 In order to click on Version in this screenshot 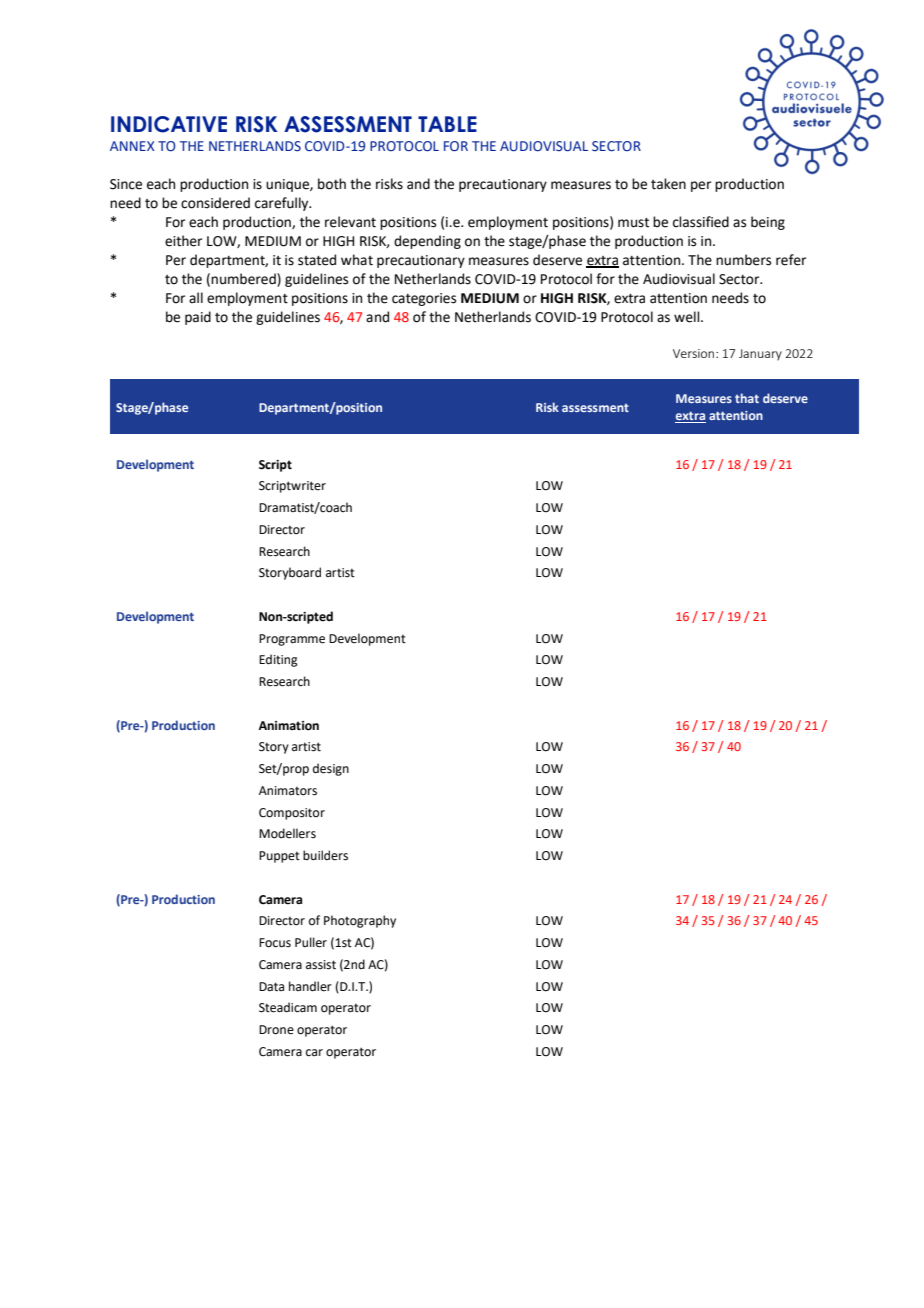, I will do `click(695, 353)`.
